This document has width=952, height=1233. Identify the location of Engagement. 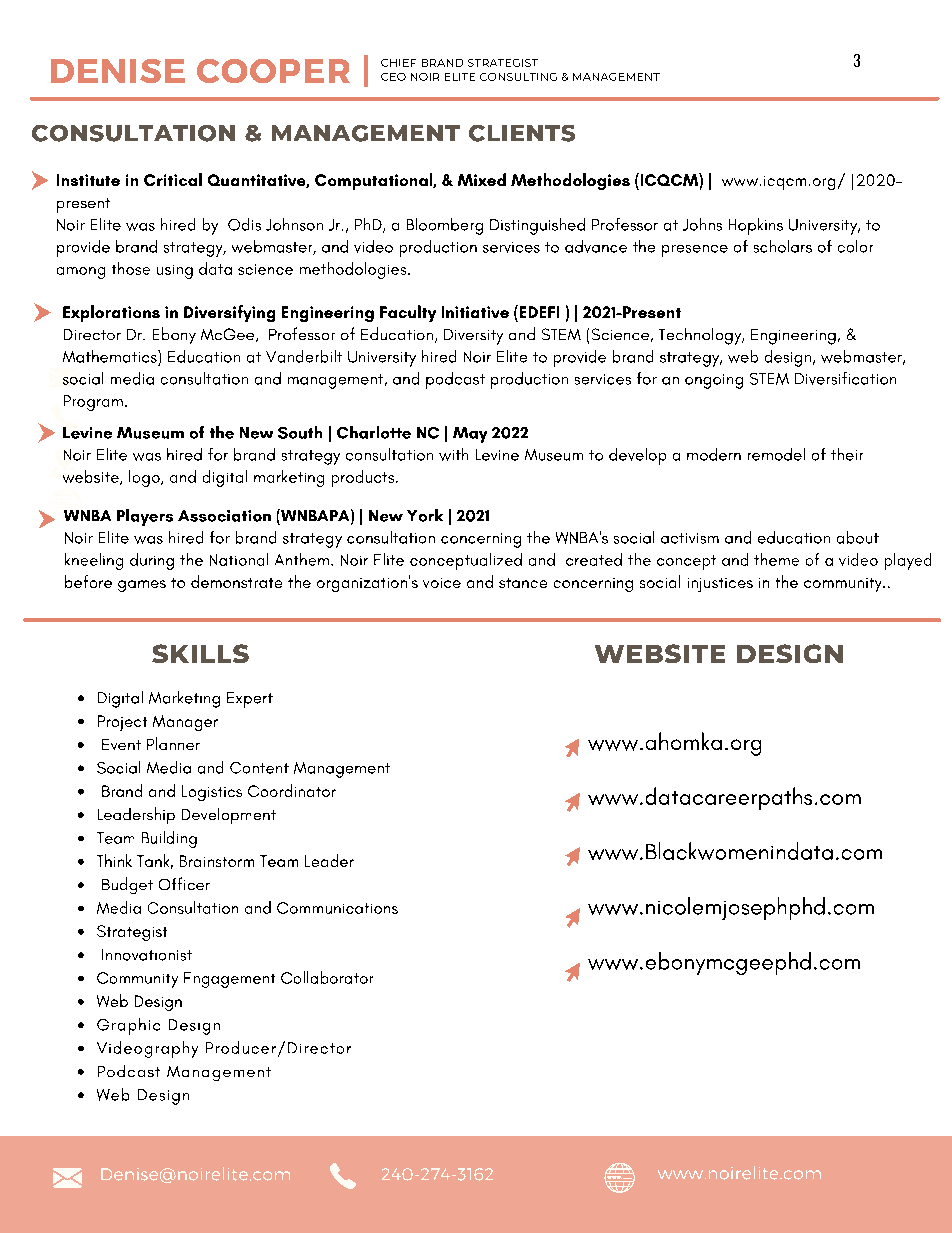
(229, 980).
